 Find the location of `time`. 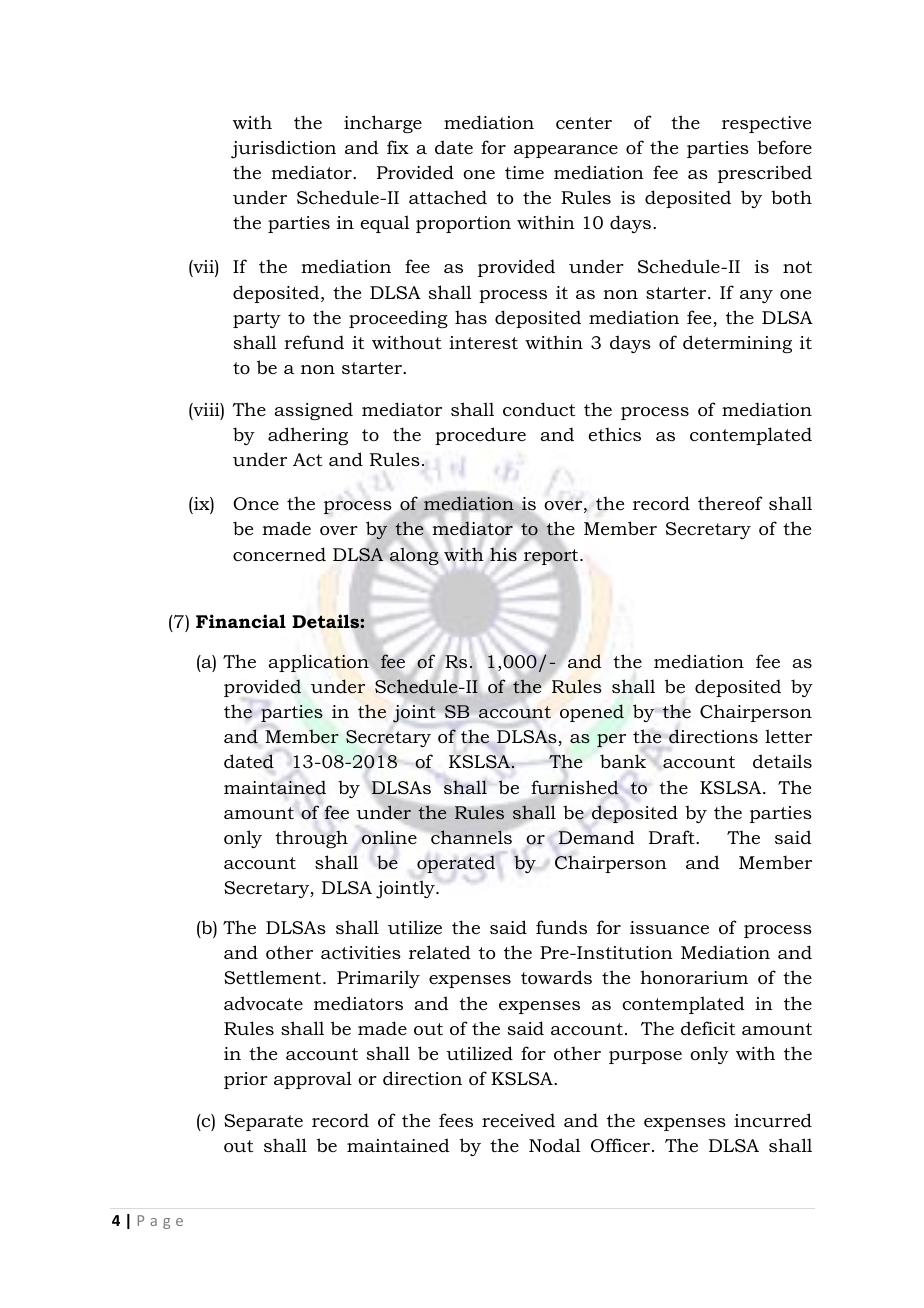

time is located at coordinates (524, 172).
